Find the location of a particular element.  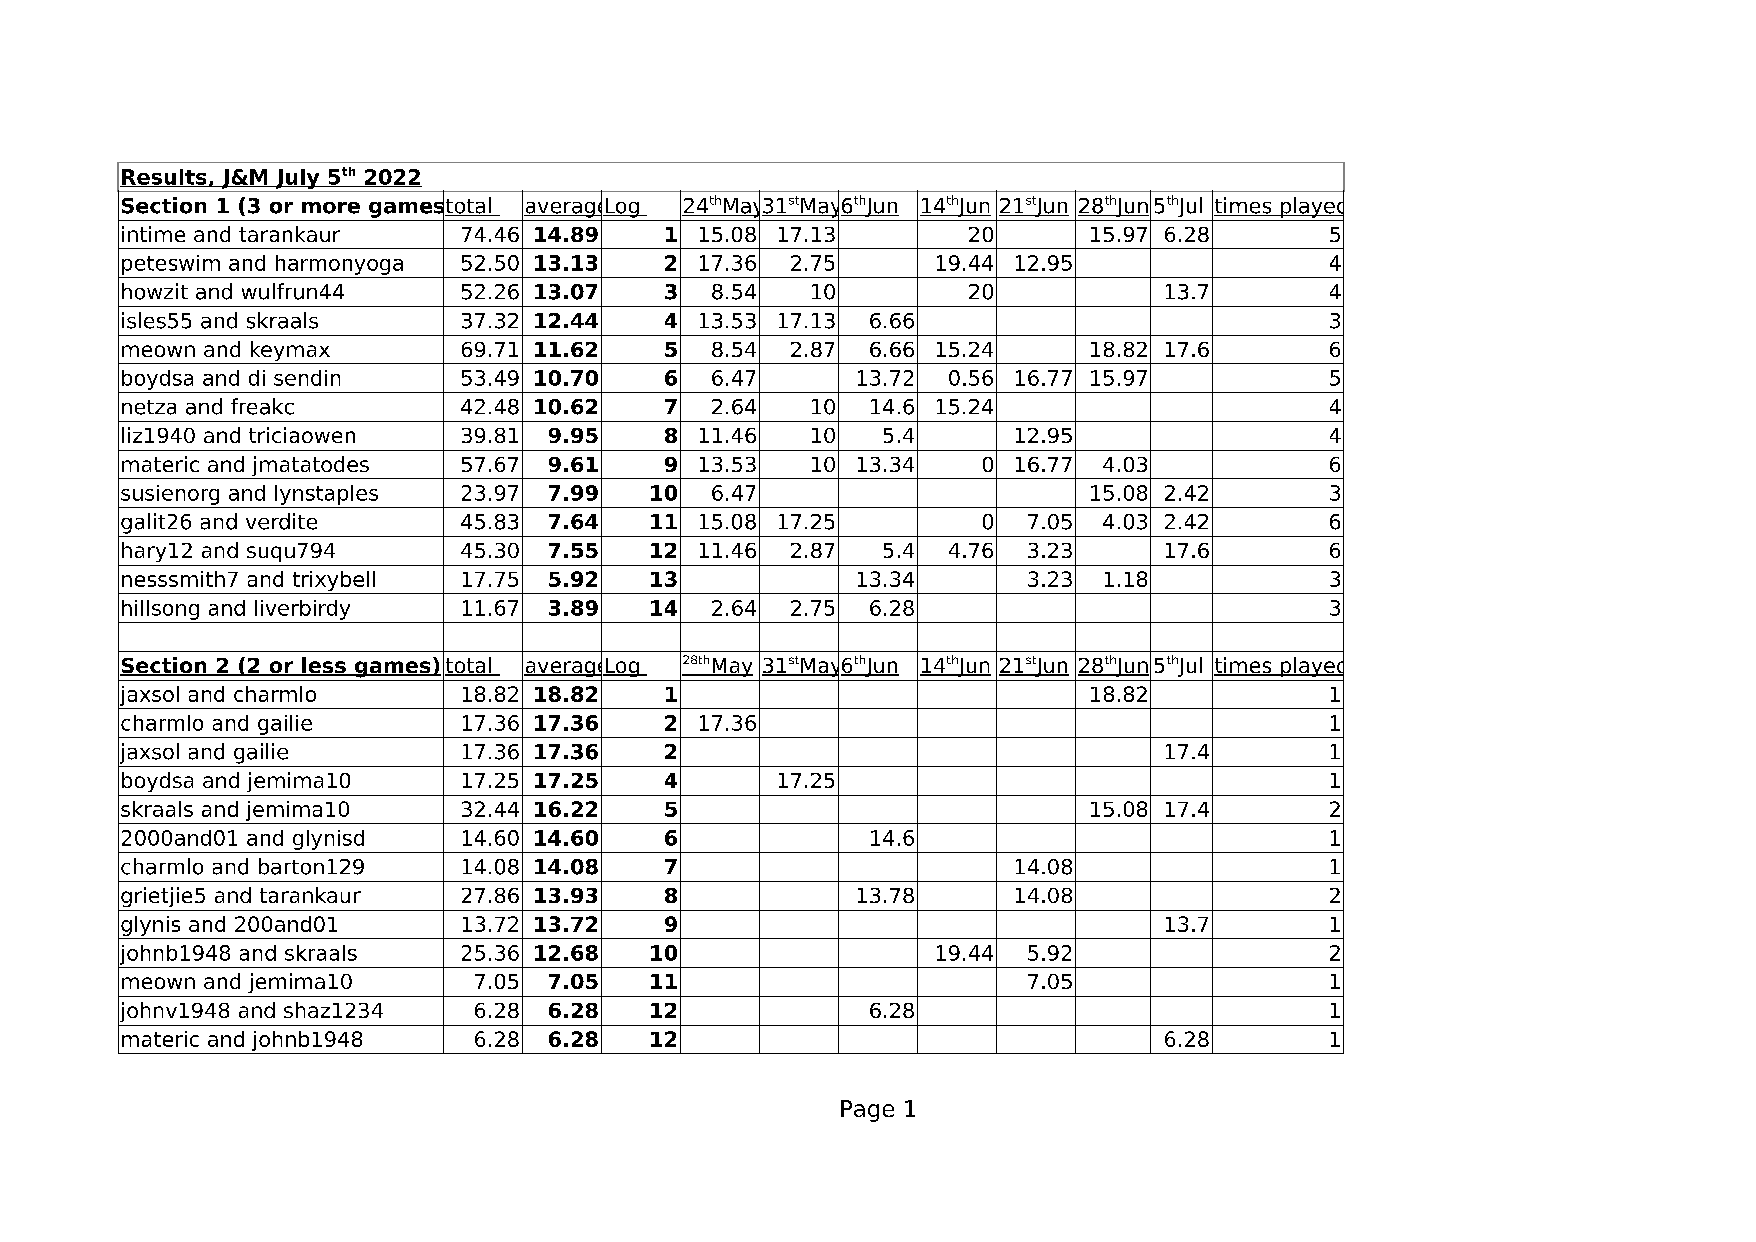

Page is located at coordinates (867, 1111).
